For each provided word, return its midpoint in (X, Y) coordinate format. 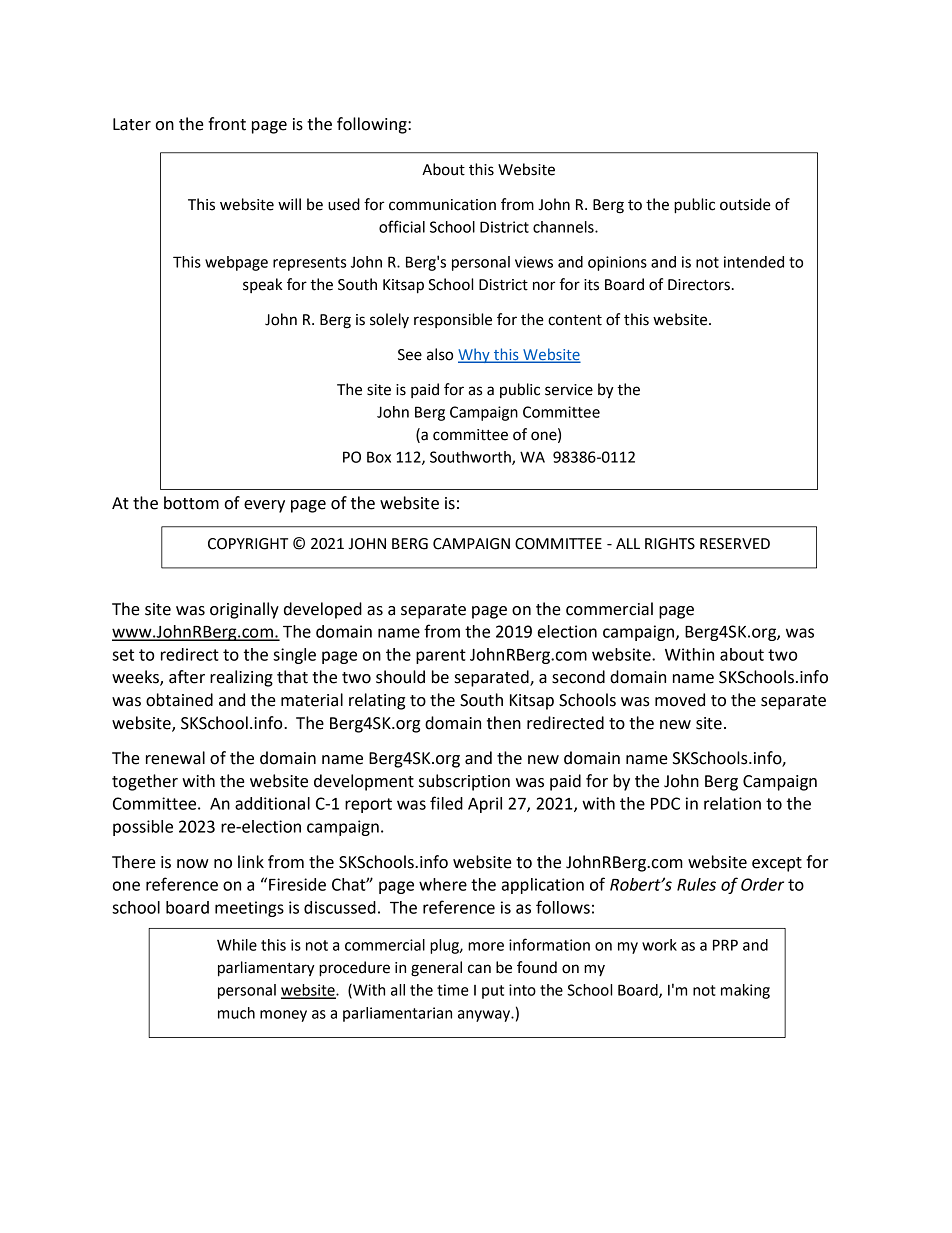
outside (745, 204)
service (569, 390)
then (504, 723)
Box (379, 457)
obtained (179, 700)
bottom (191, 503)
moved (680, 700)
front (227, 124)
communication (442, 205)
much (236, 1013)
